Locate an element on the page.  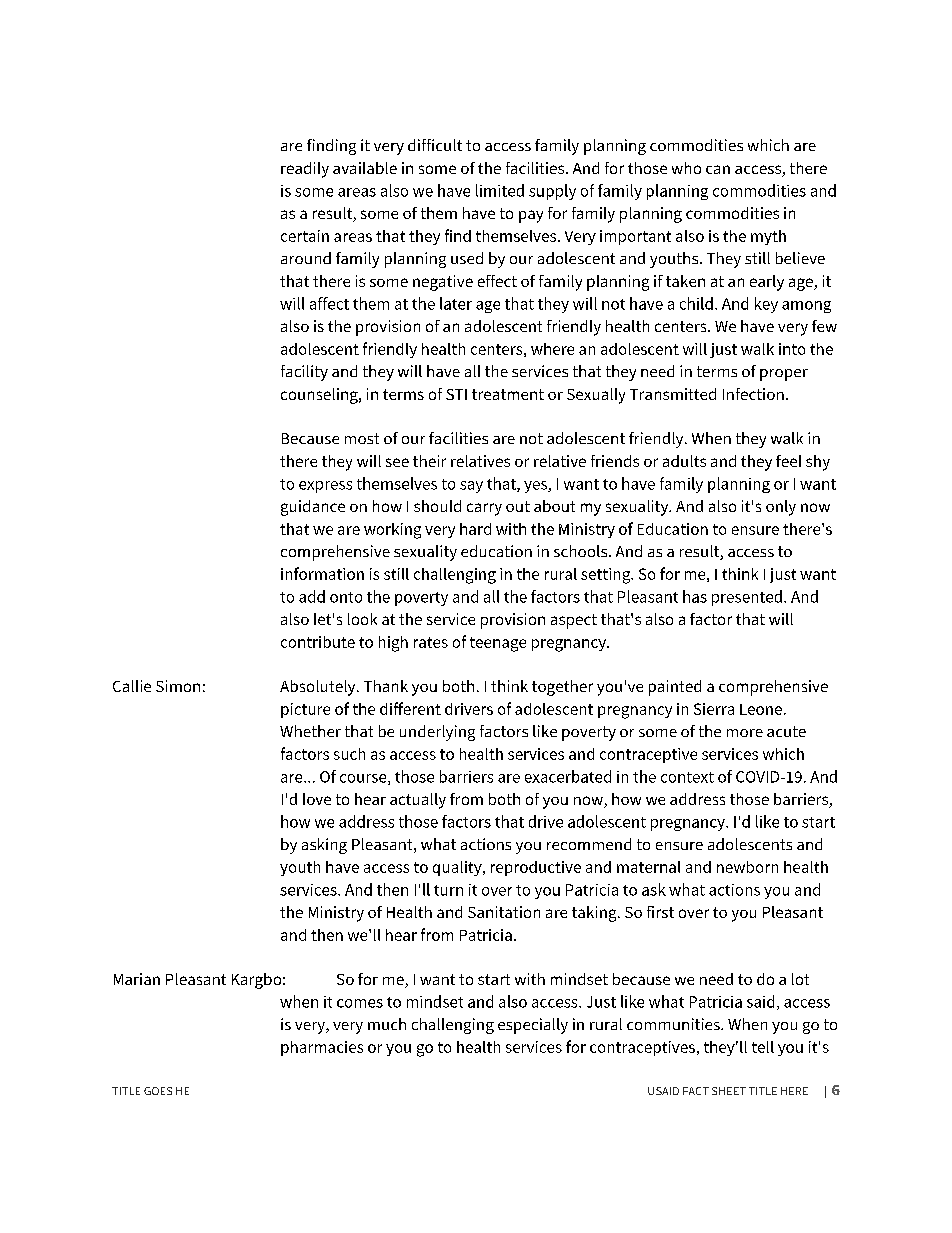
can is located at coordinates (718, 169).
